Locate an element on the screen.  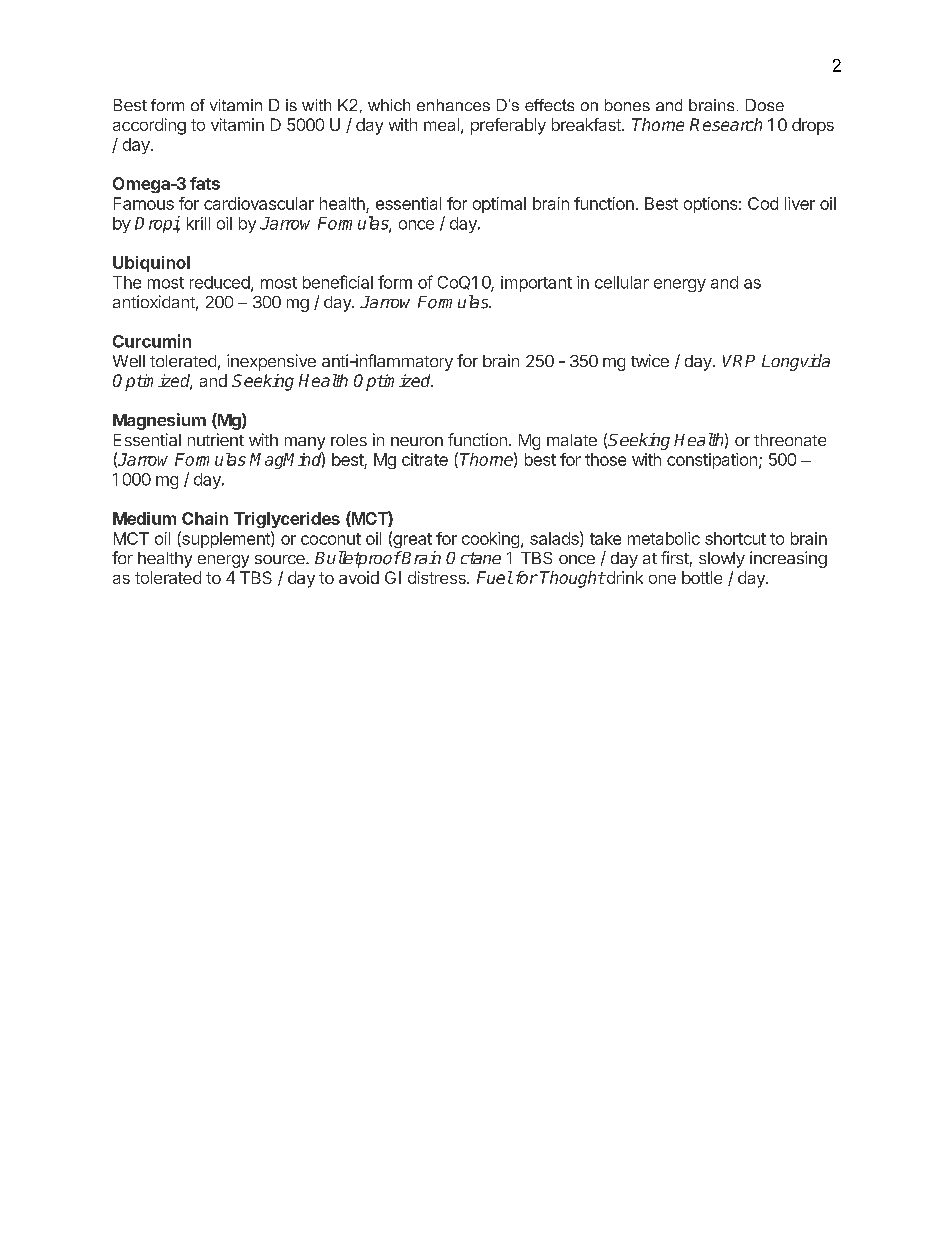
slowly is located at coordinates (722, 560).
